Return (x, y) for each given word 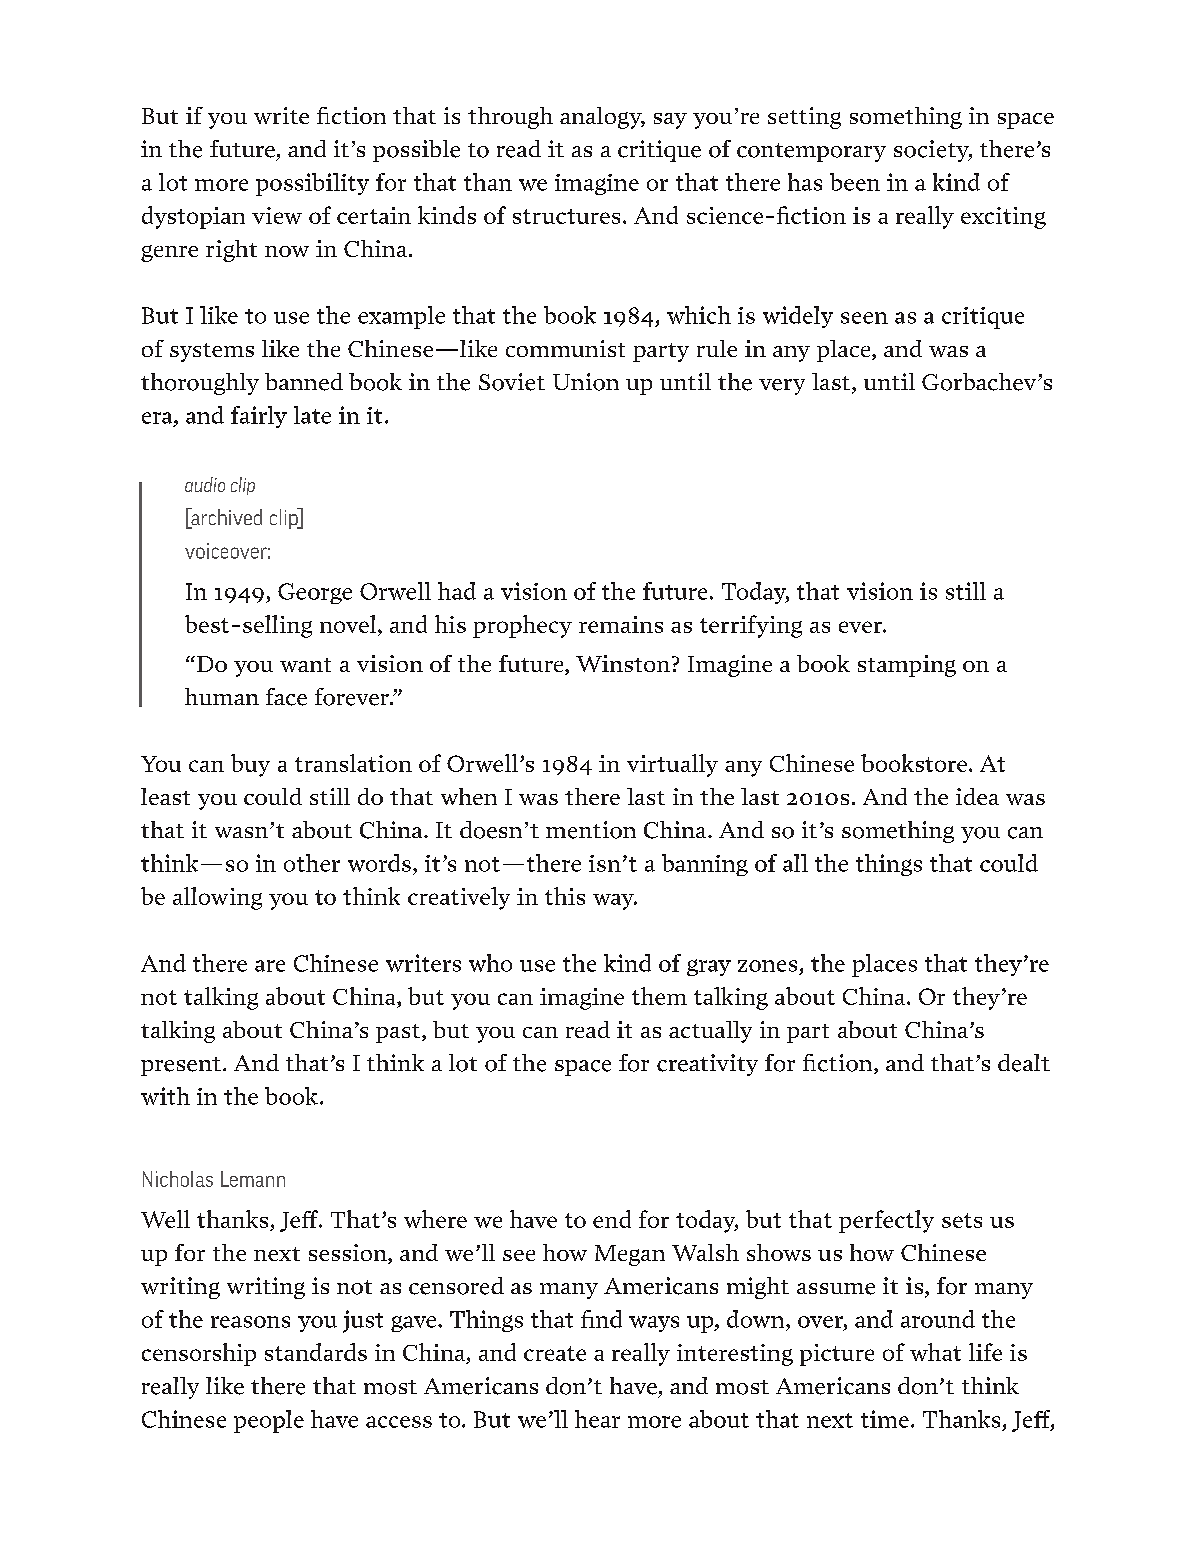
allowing (217, 898)
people (269, 1421)
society (932, 151)
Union (586, 382)
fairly (259, 417)
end (612, 1219)
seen (864, 318)
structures (566, 216)
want (305, 665)
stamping (907, 666)
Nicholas (178, 1179)
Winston (623, 663)
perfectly (886, 1221)
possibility (312, 184)
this (565, 896)
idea (977, 796)
